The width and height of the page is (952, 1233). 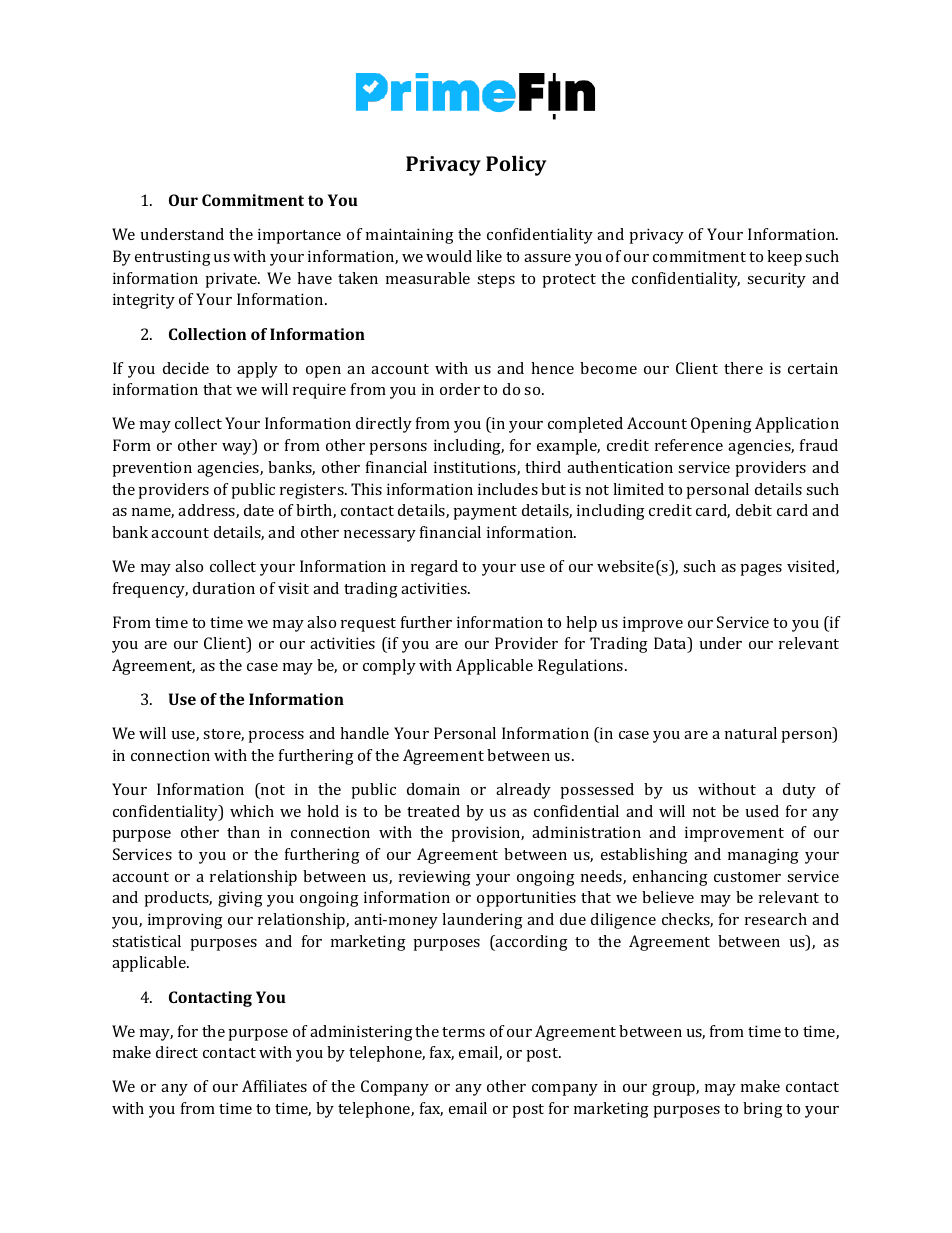 What do you see at coordinates (435, 878) in the page?
I see `reviewing` at bounding box center [435, 878].
